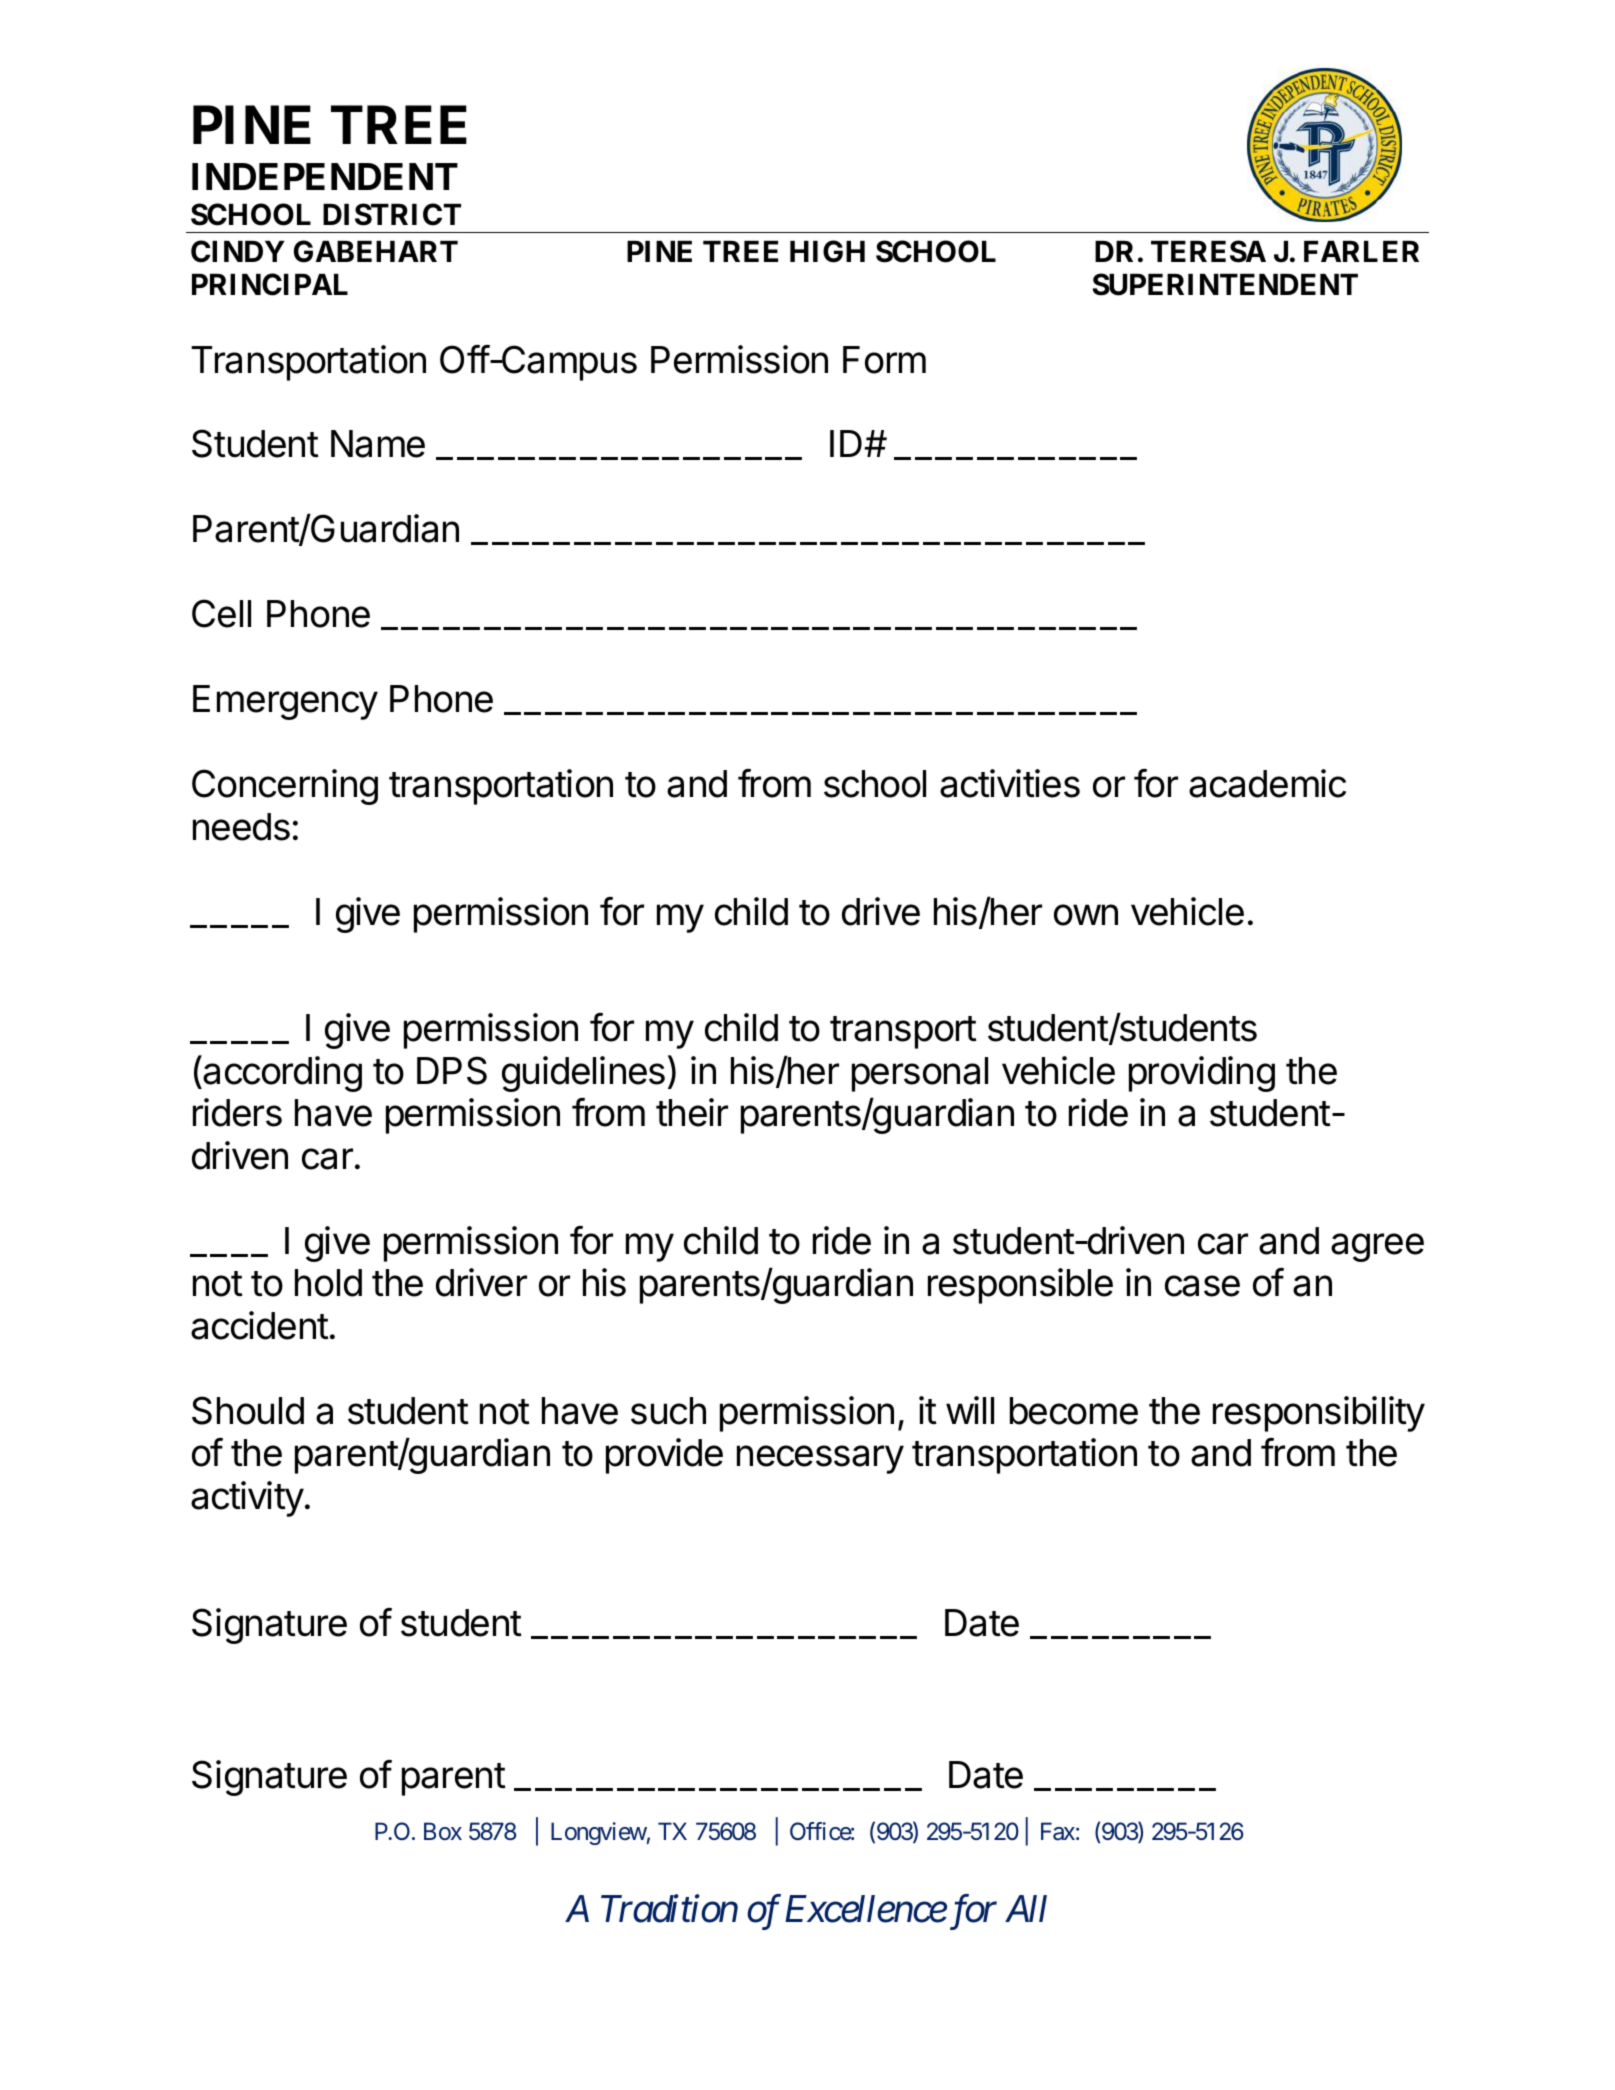  What do you see at coordinates (443, 1831) in the screenshot?
I see `Box` at bounding box center [443, 1831].
